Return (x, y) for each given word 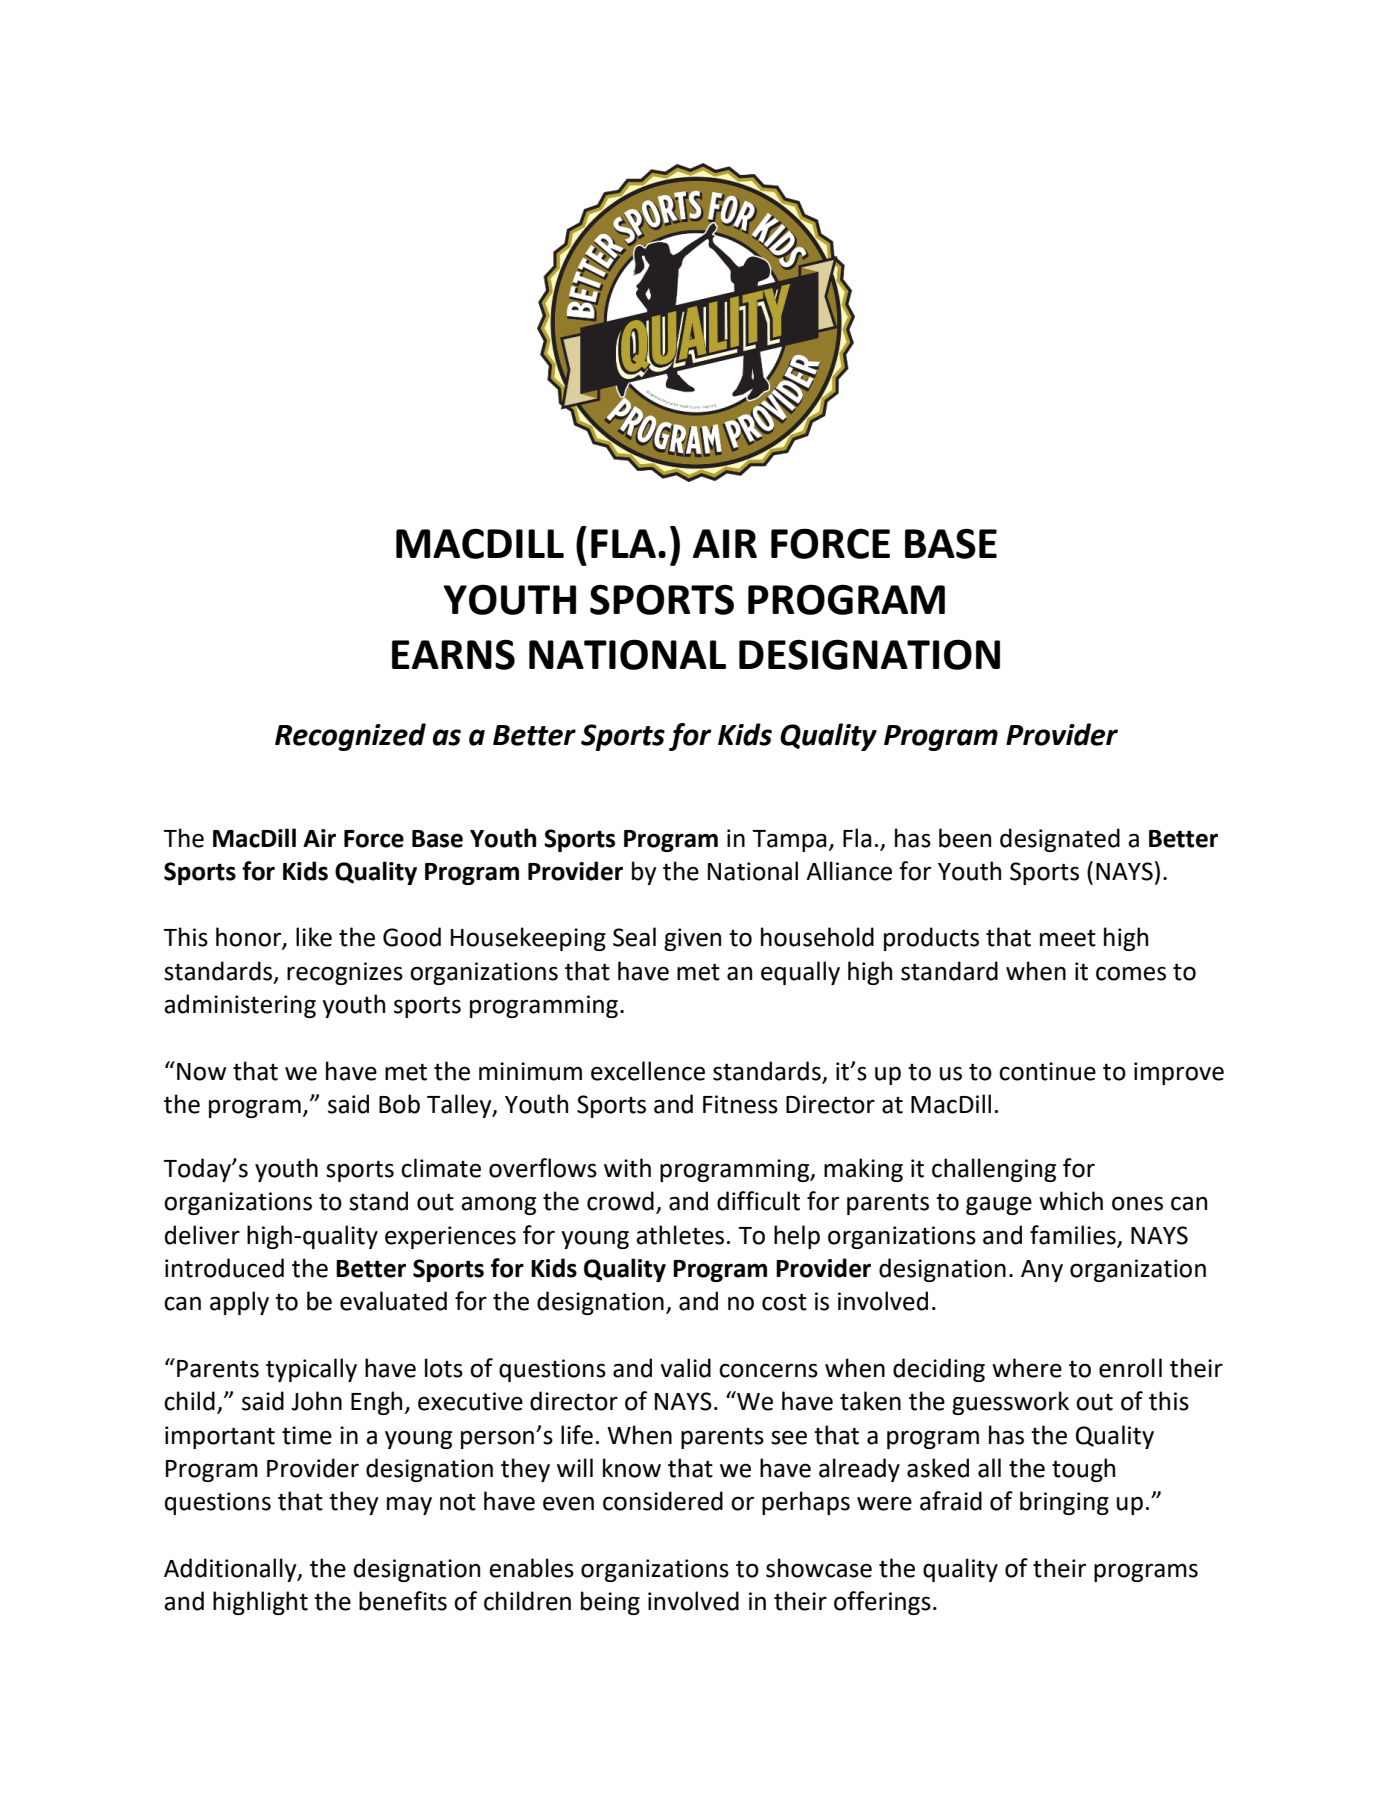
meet (1068, 938)
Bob (399, 1104)
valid (685, 1368)
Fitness (740, 1104)
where (1027, 1368)
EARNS (453, 654)
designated (1060, 840)
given (692, 939)
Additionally (231, 1570)
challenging (994, 1170)
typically (311, 1370)
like (314, 937)
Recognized (350, 737)
